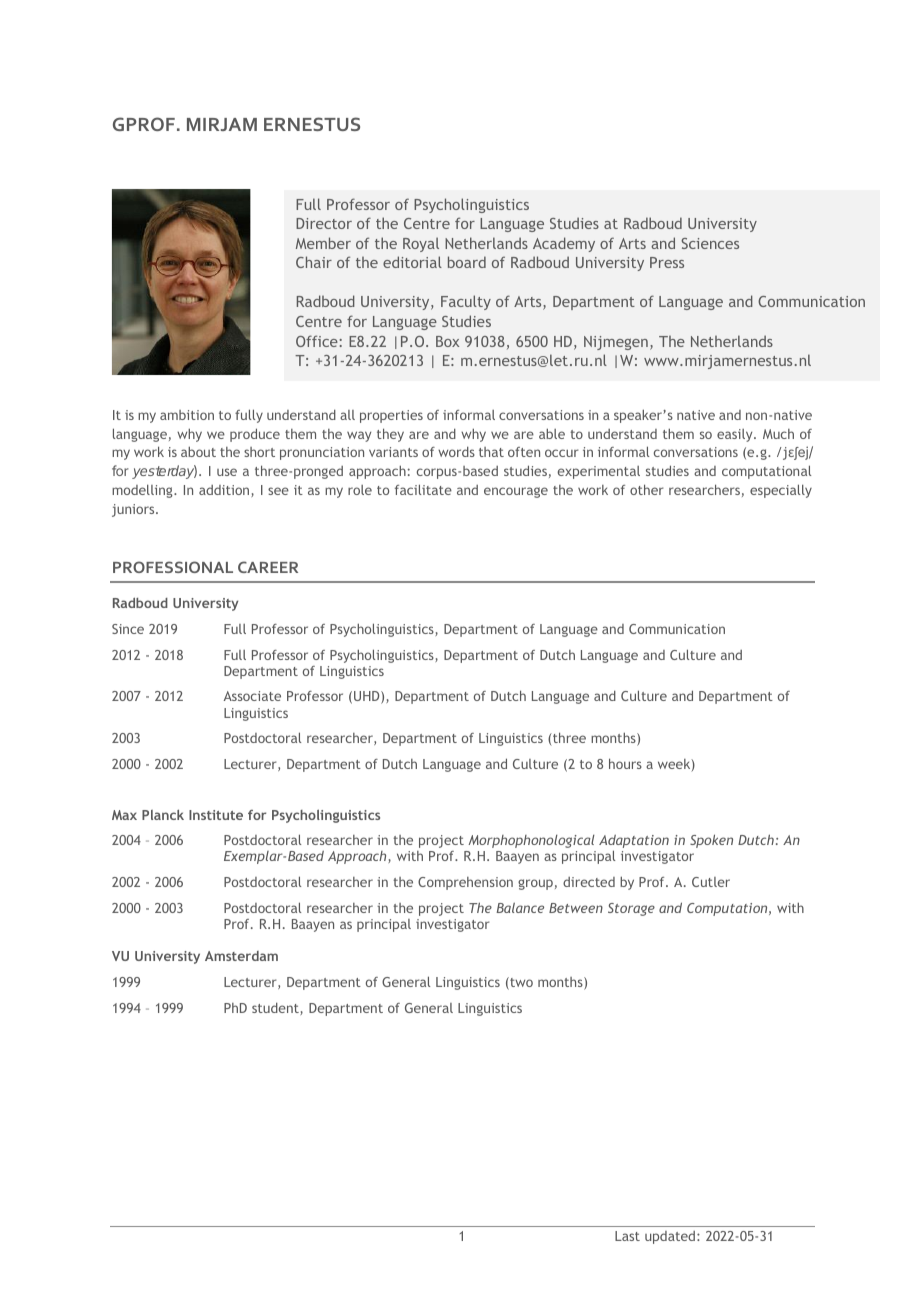  Describe the element at coordinates (465, 883) in the screenshot. I see `Comprehension` at that location.
